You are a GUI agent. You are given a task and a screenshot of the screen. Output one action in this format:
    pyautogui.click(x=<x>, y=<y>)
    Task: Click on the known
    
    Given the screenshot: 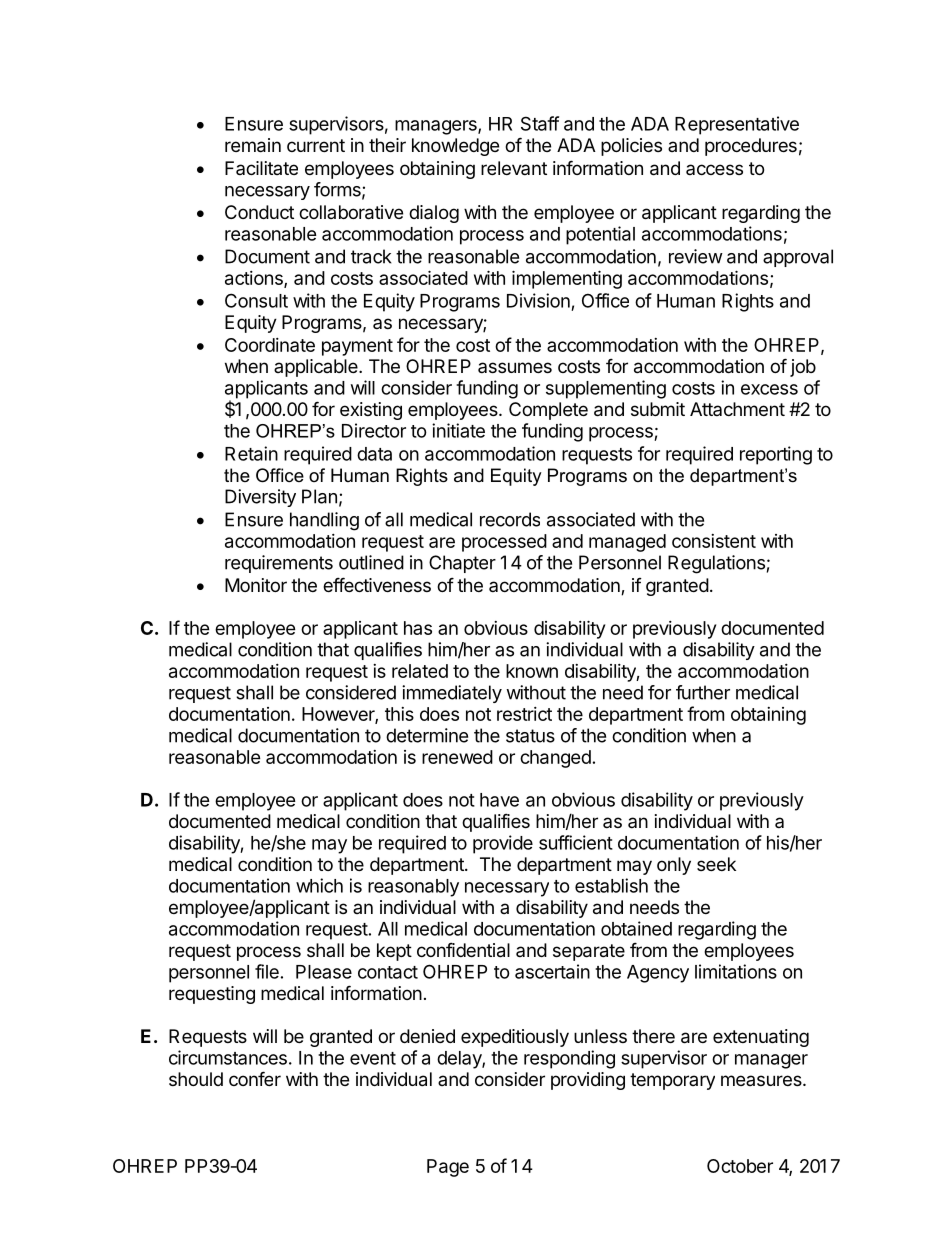 What is the action you would take?
    pyautogui.click(x=532, y=671)
